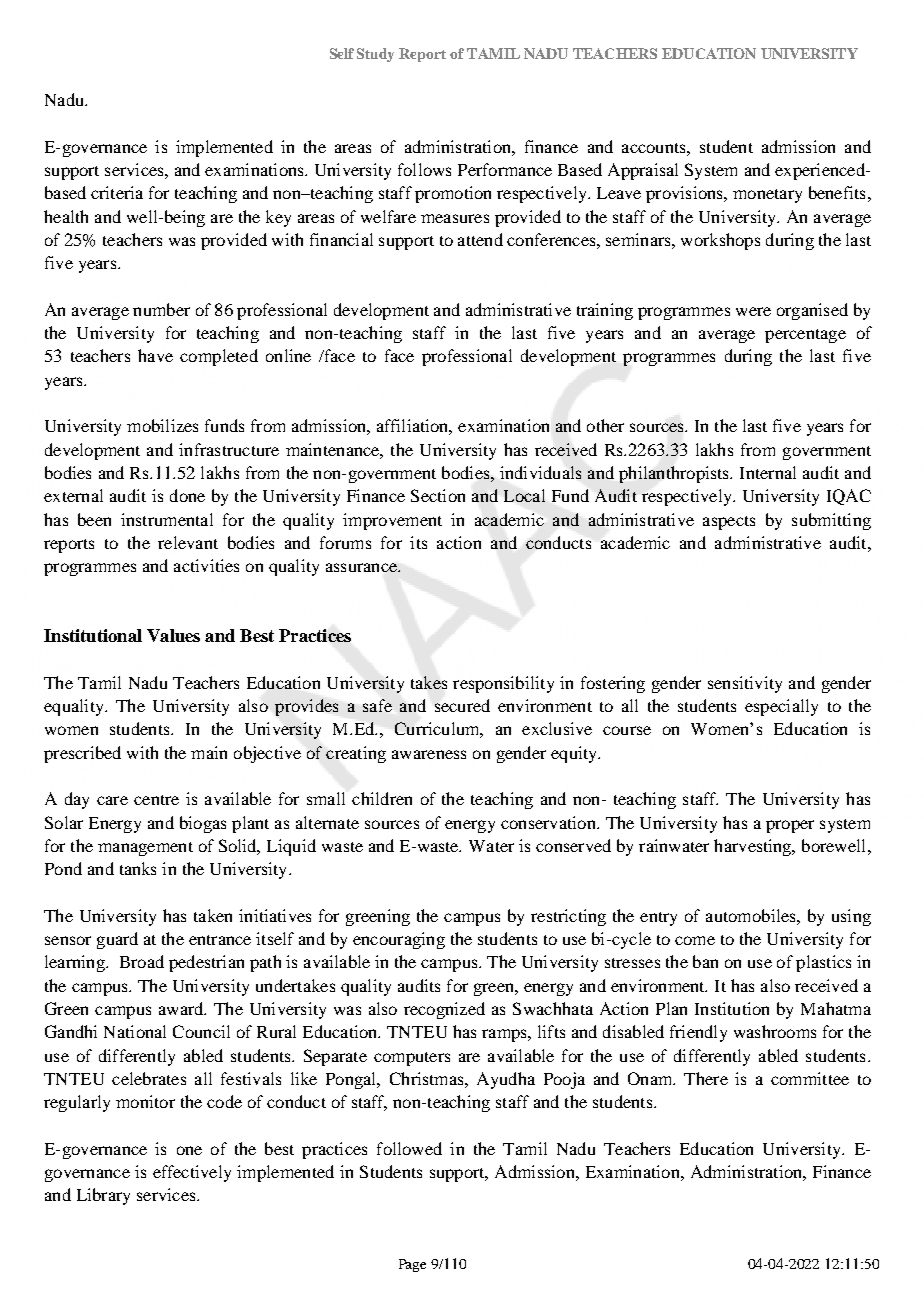  What do you see at coordinates (540, 472) in the screenshot?
I see `individuals` at bounding box center [540, 472].
